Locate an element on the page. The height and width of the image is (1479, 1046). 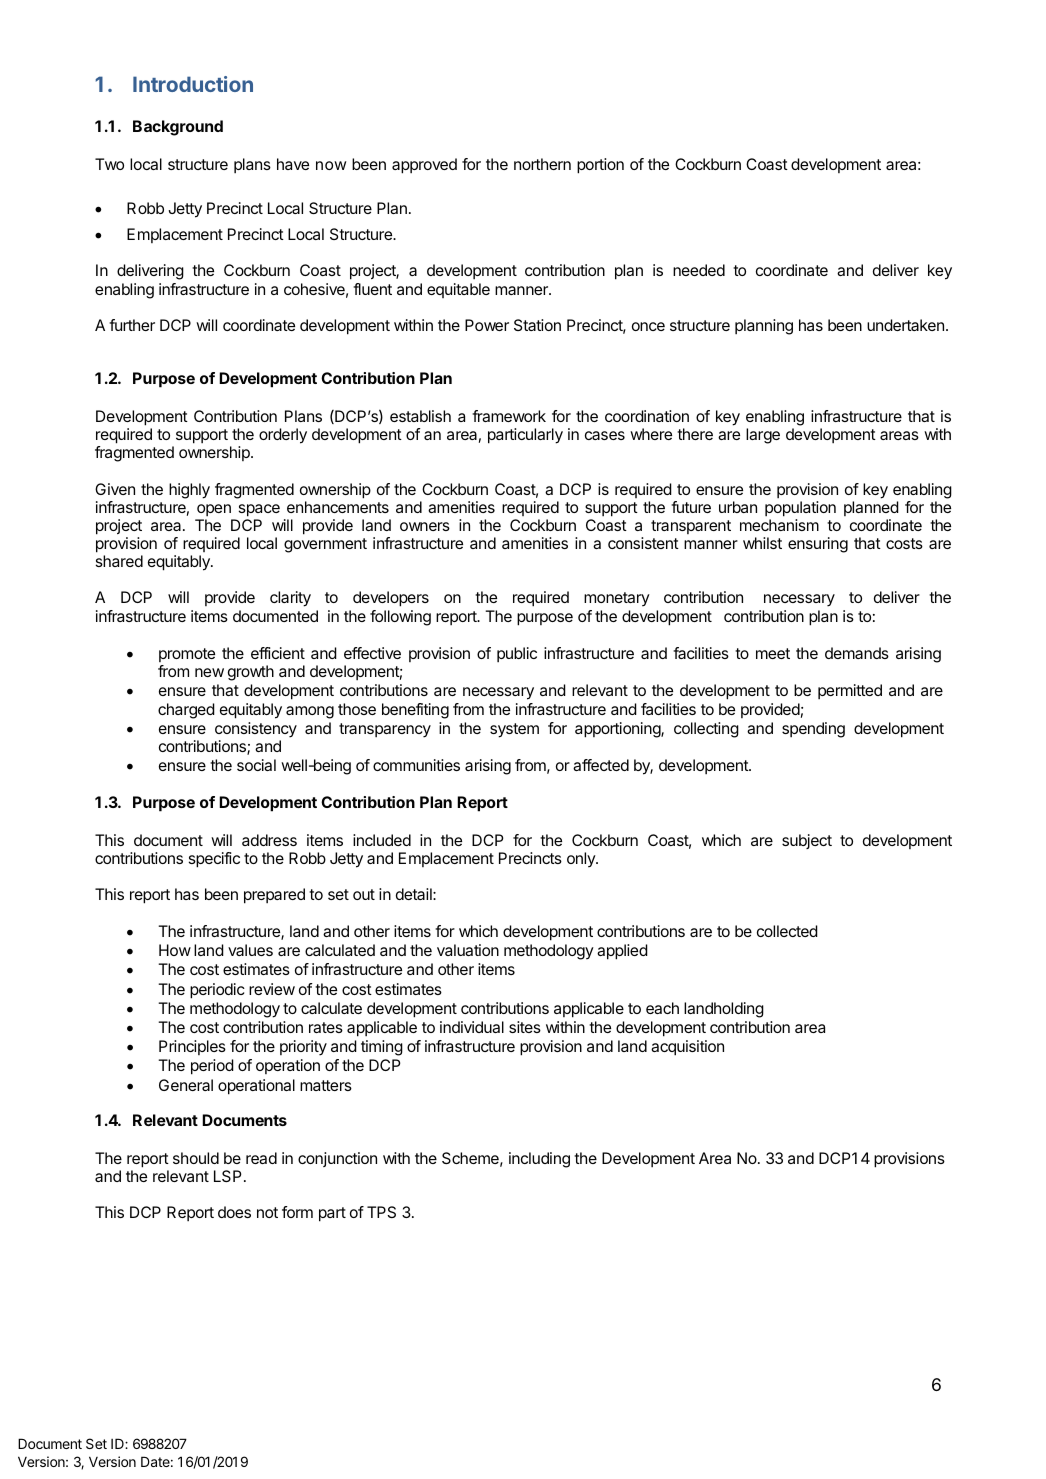
LSP is located at coordinates (227, 1176).
